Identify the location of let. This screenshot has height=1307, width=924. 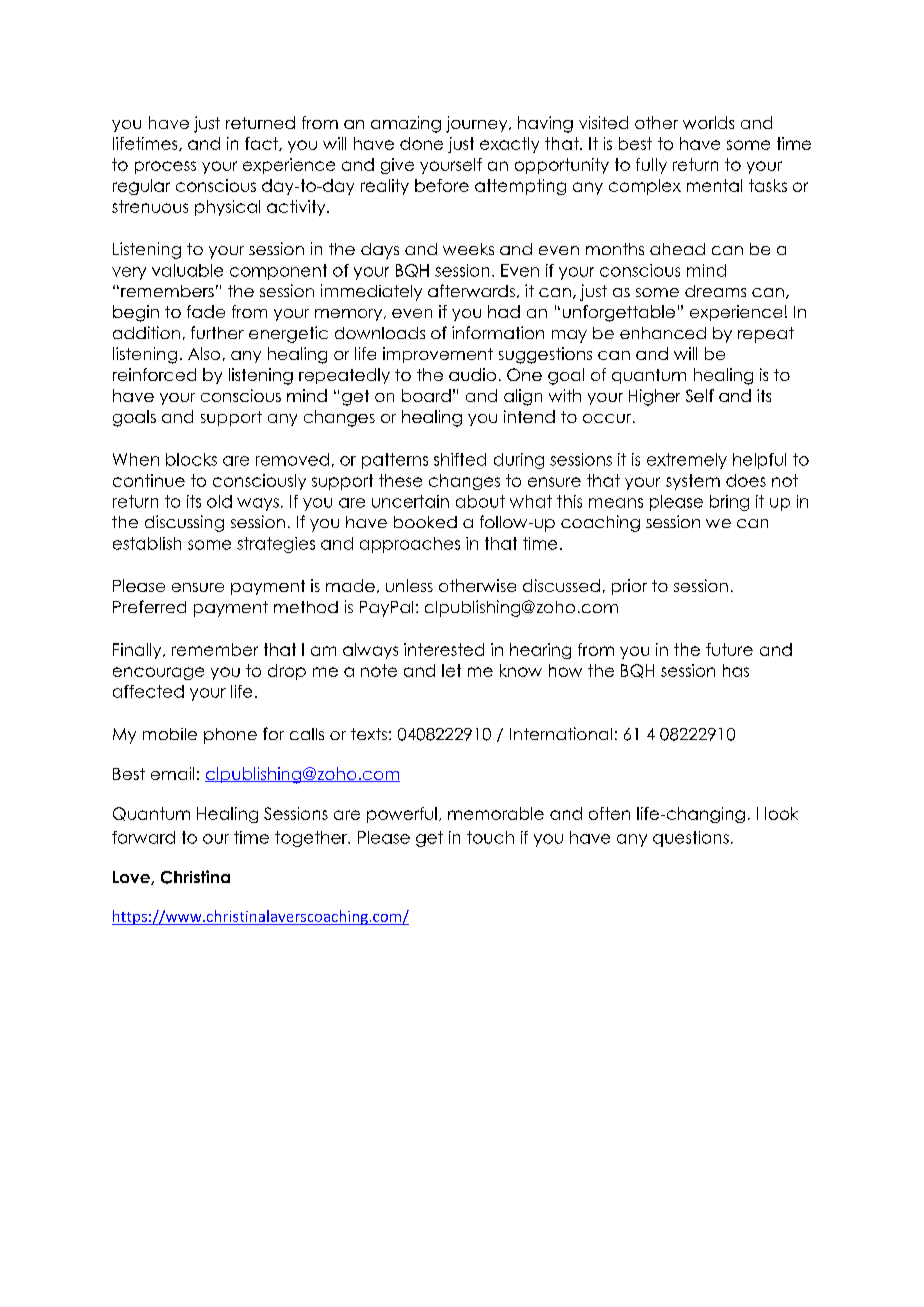
(451, 670).
